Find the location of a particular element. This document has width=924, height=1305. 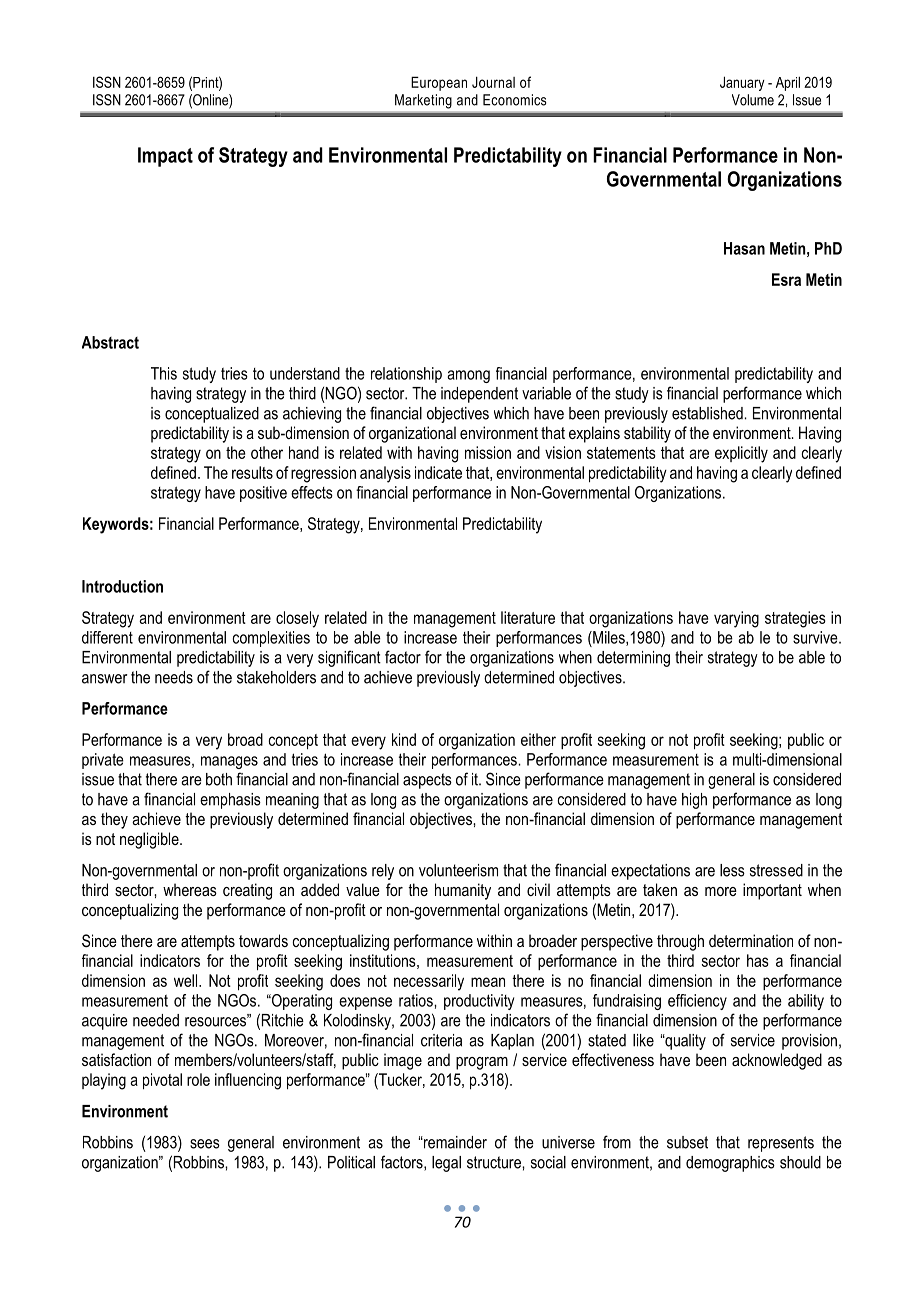

aspects is located at coordinates (427, 781).
